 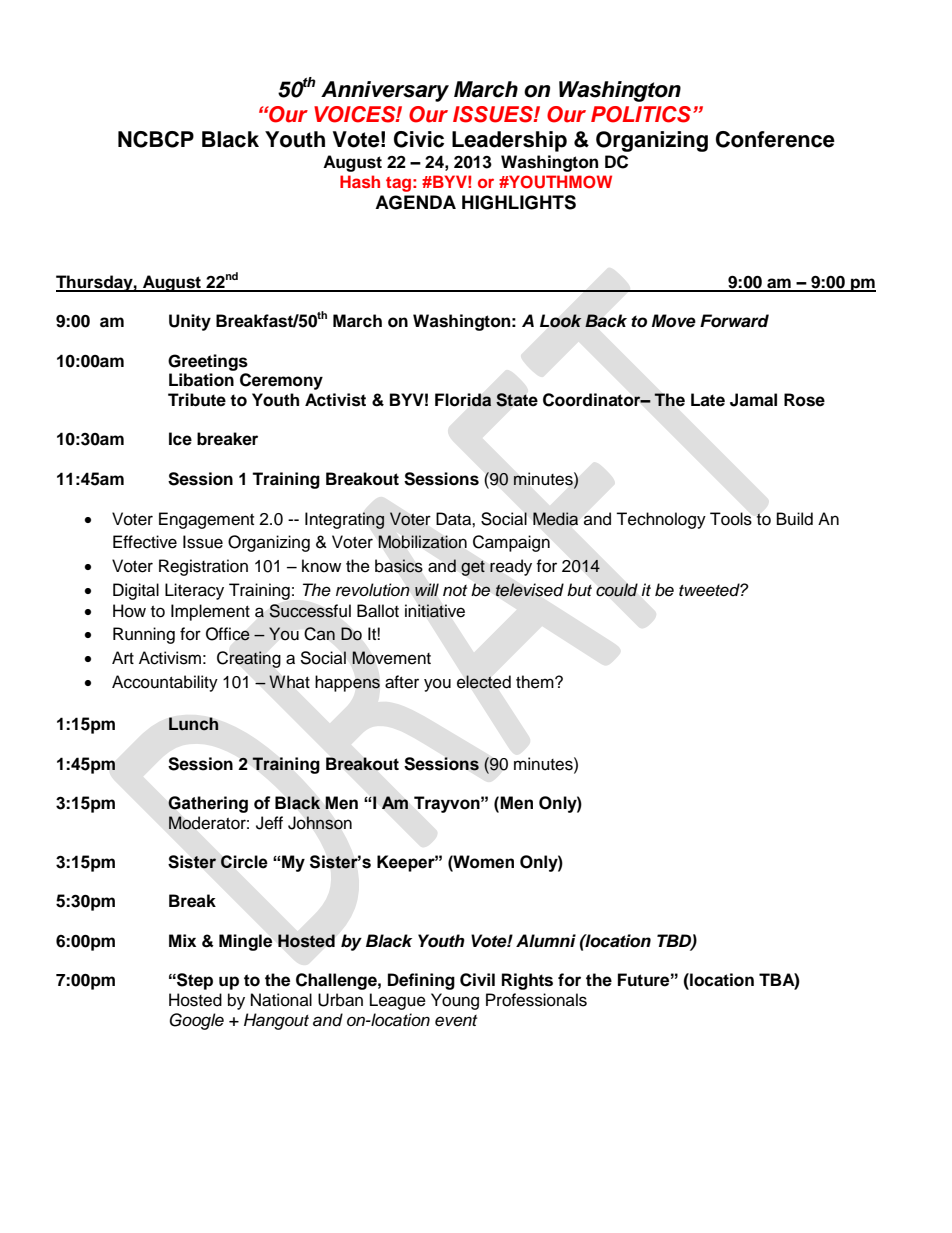 What do you see at coordinates (775, 139) in the screenshot?
I see `Conference` at bounding box center [775, 139].
